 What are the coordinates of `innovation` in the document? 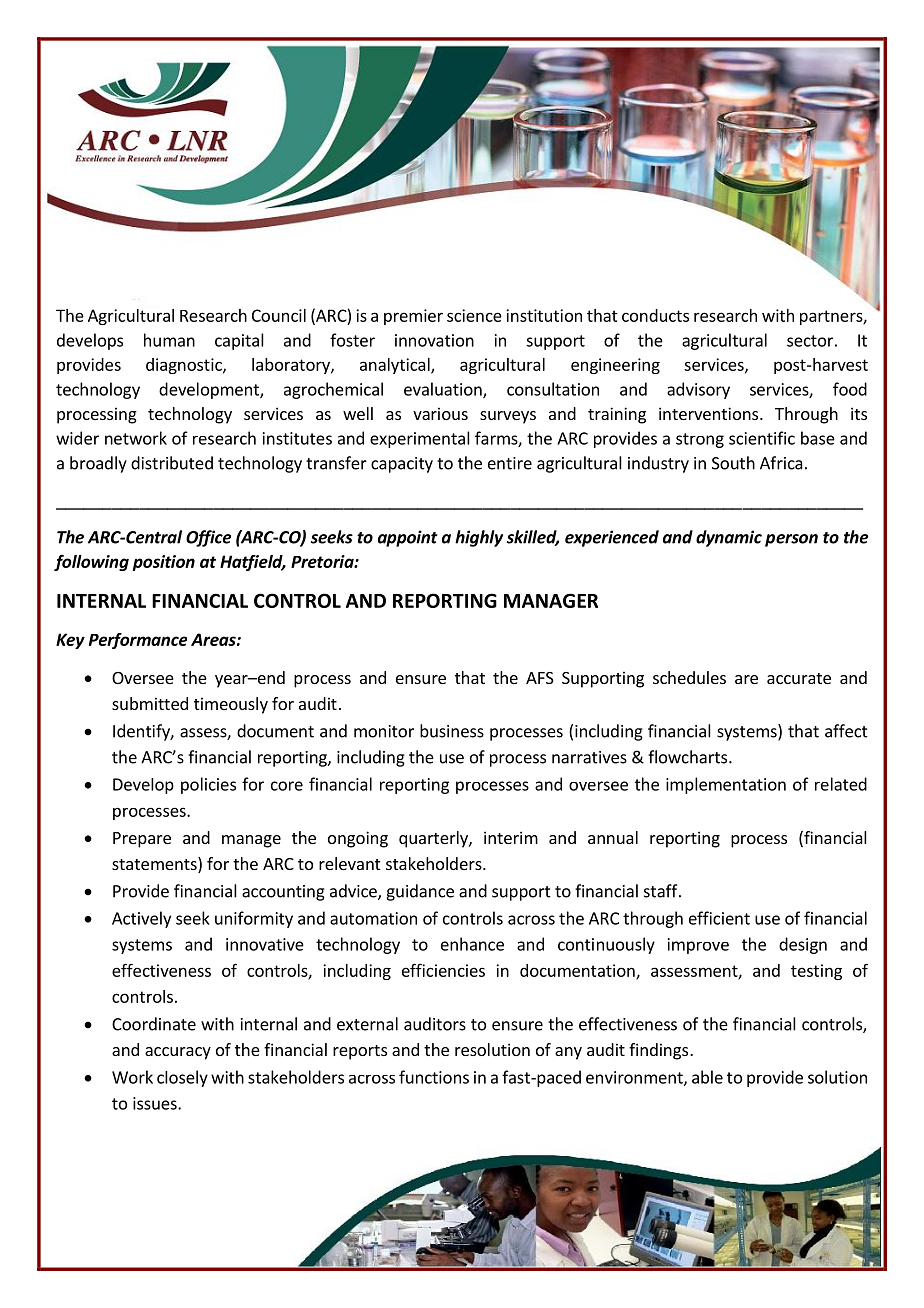 It's located at (434, 340).
